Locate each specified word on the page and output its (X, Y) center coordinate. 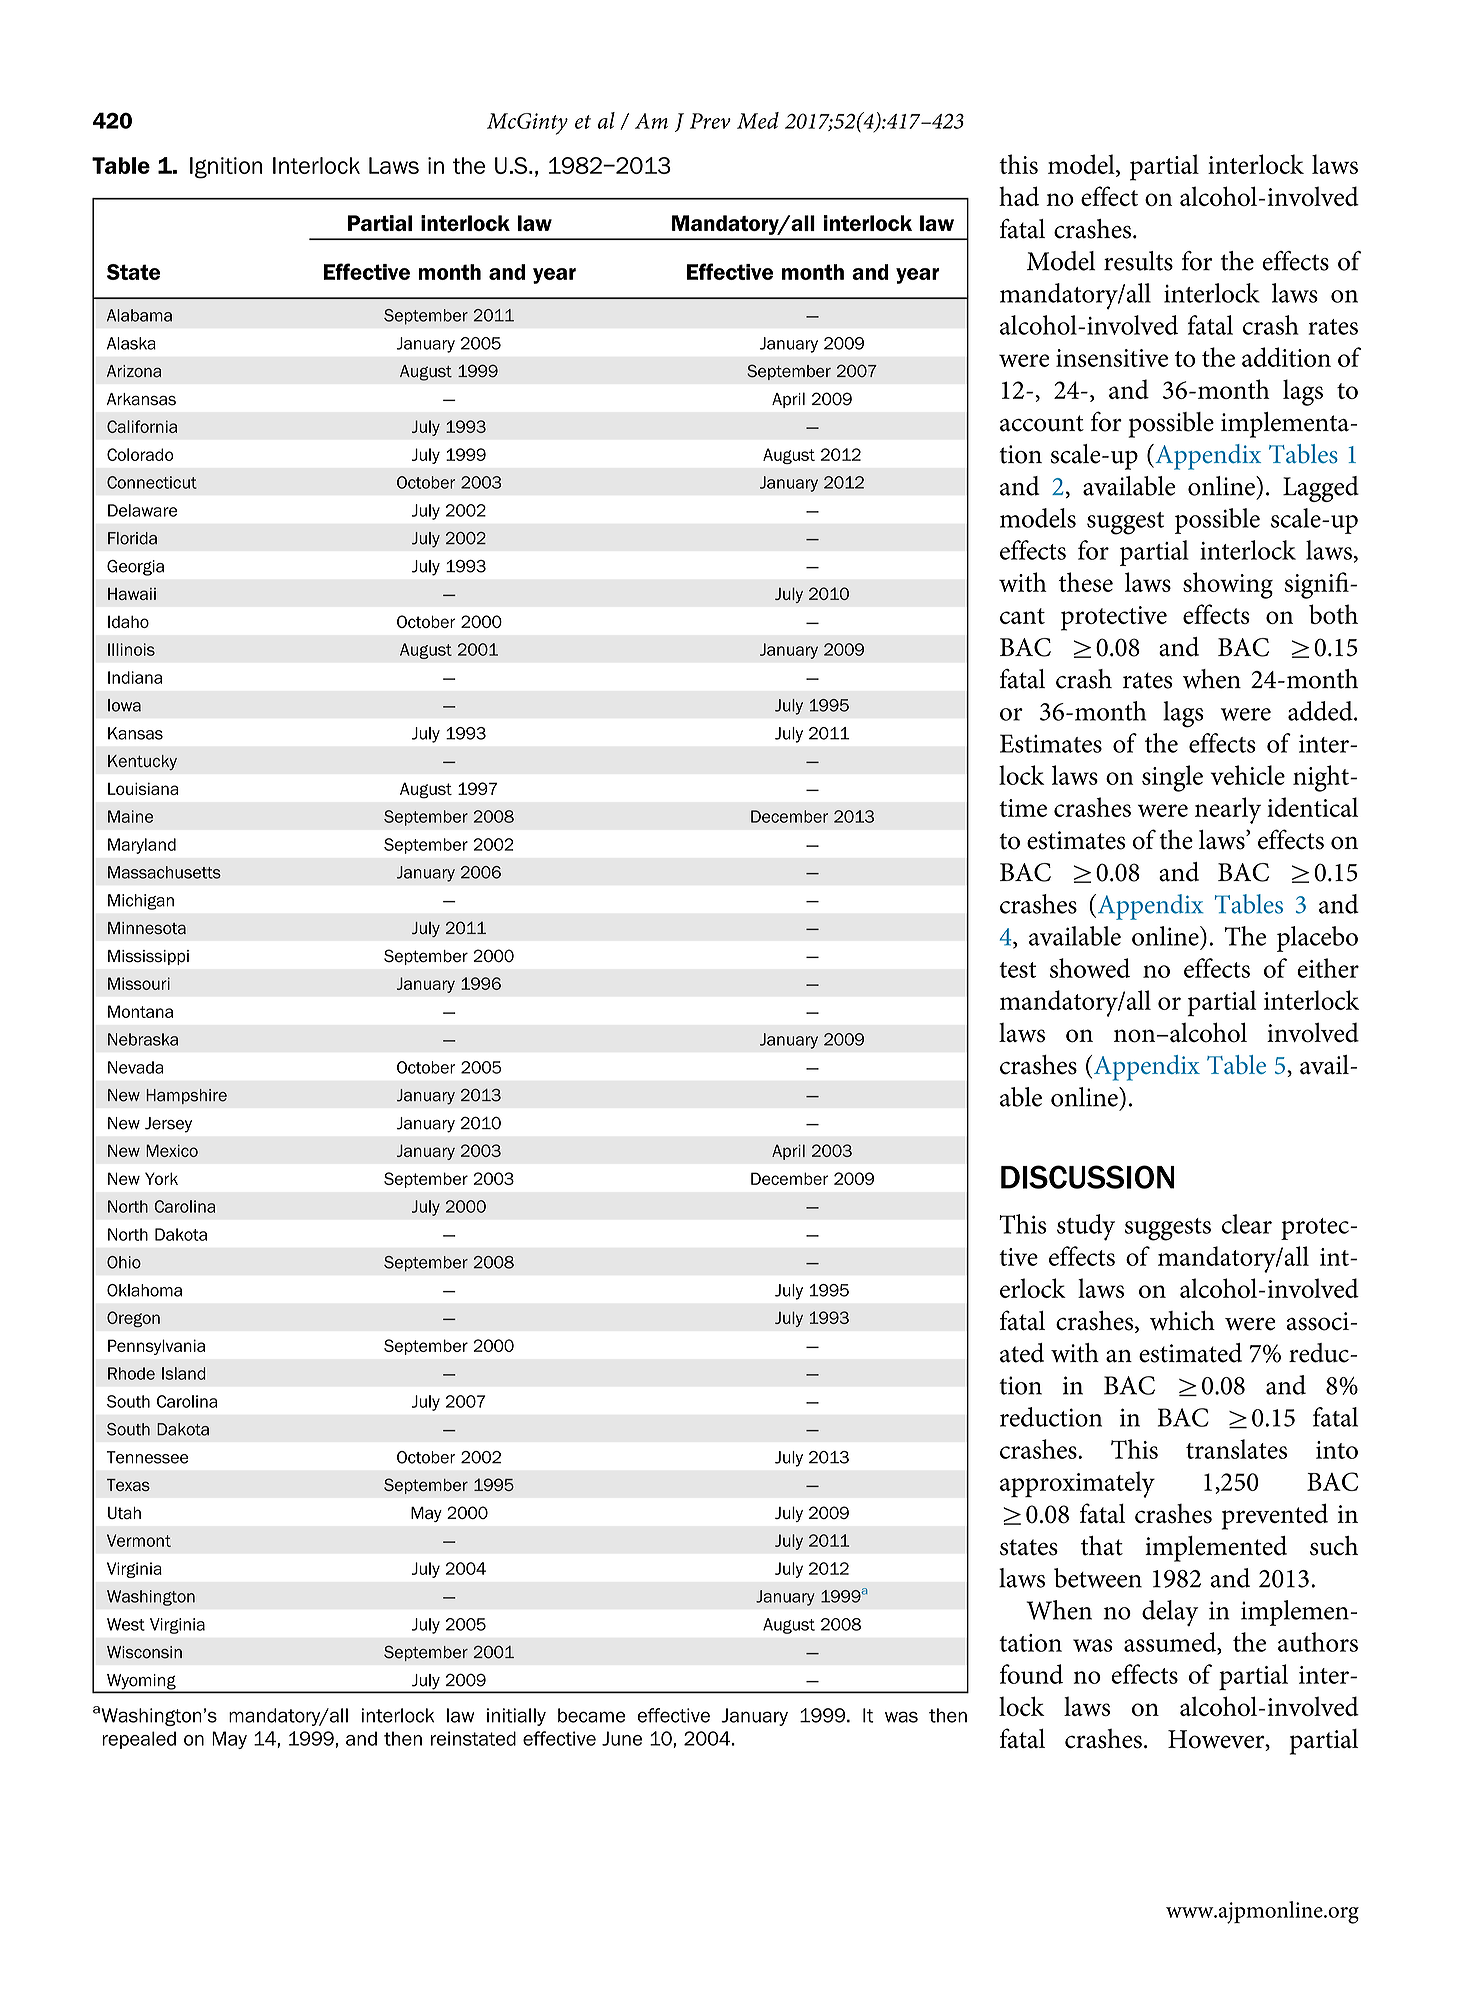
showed (1090, 968)
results (1138, 261)
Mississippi (148, 957)
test (1017, 970)
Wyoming (141, 1683)
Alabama (139, 315)
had (1019, 196)
